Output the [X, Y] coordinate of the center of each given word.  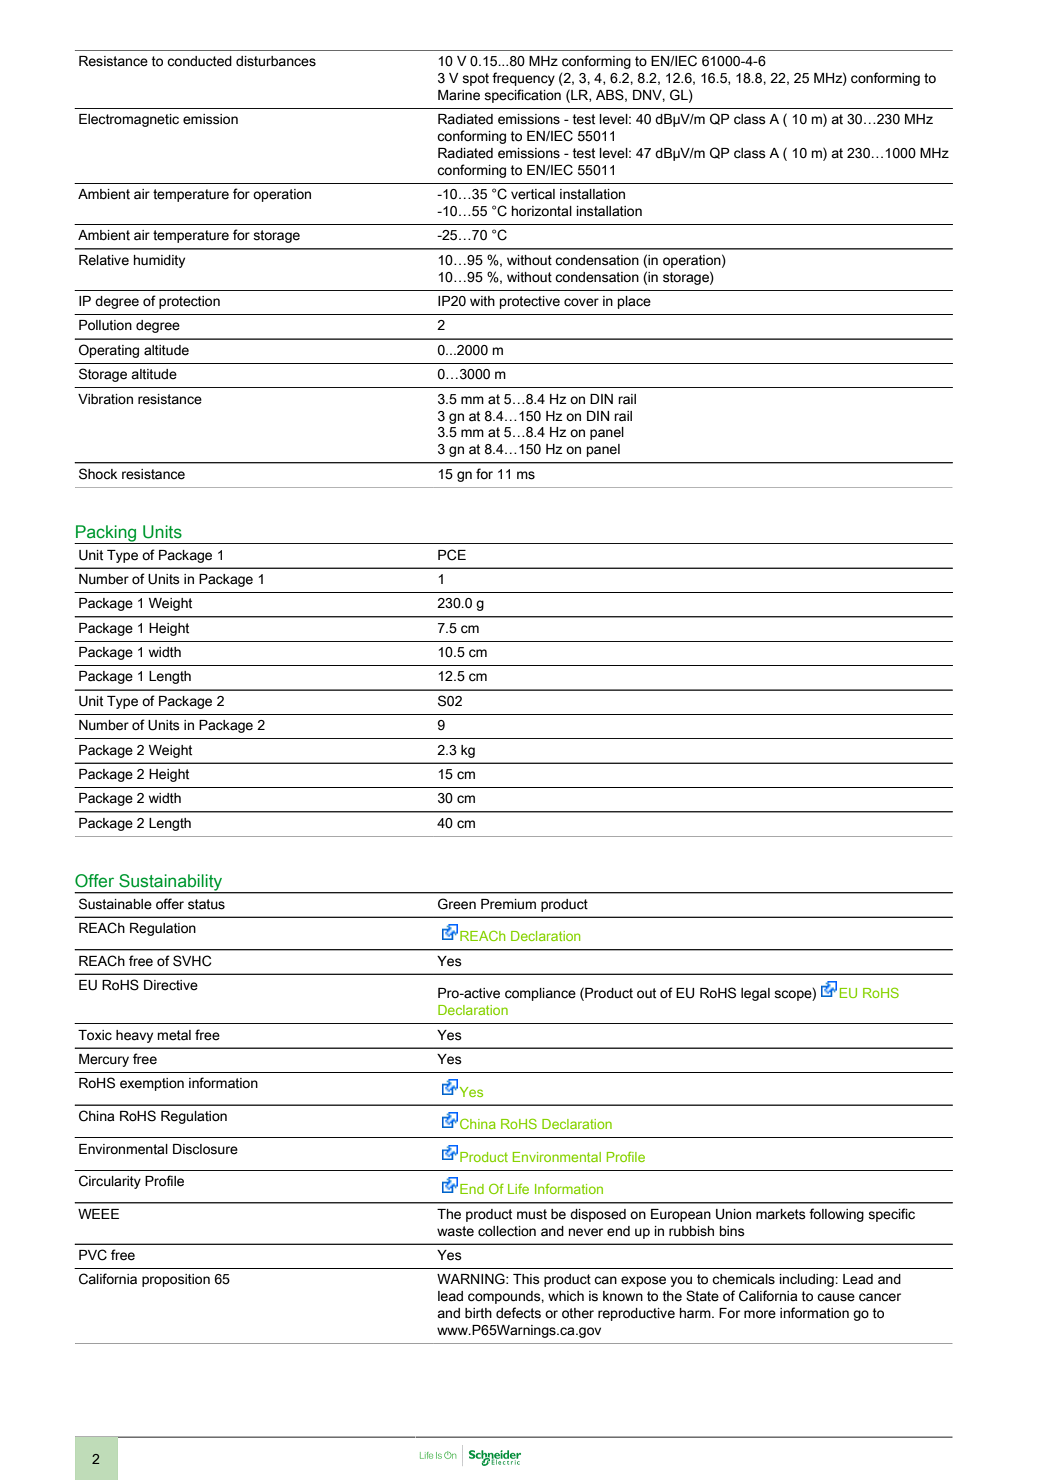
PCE [452, 555]
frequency [523, 79]
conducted [199, 61]
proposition [176, 1280]
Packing [106, 534]
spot [475, 79]
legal [755, 994]
